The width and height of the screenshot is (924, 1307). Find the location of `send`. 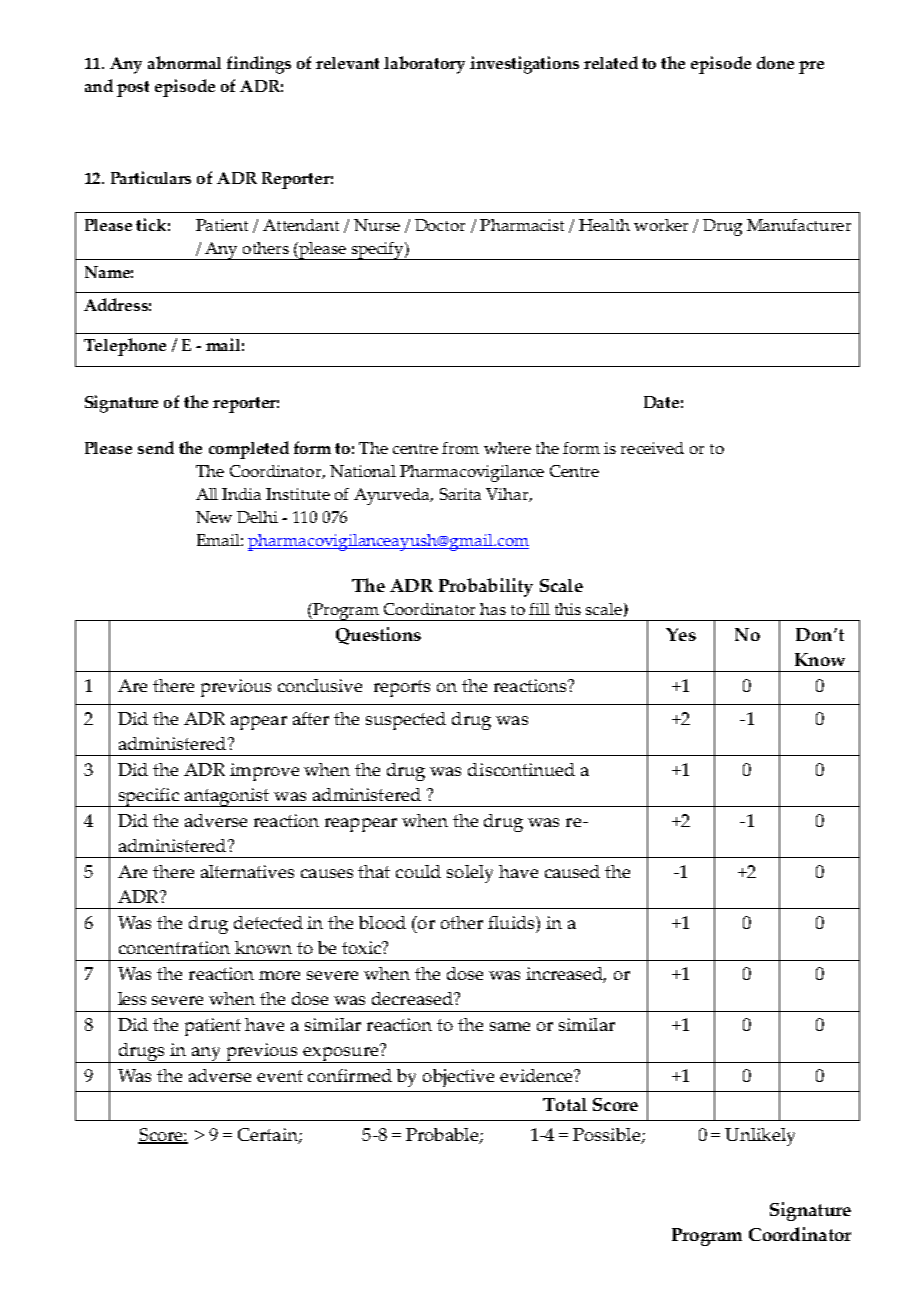

send is located at coordinates (156, 447).
